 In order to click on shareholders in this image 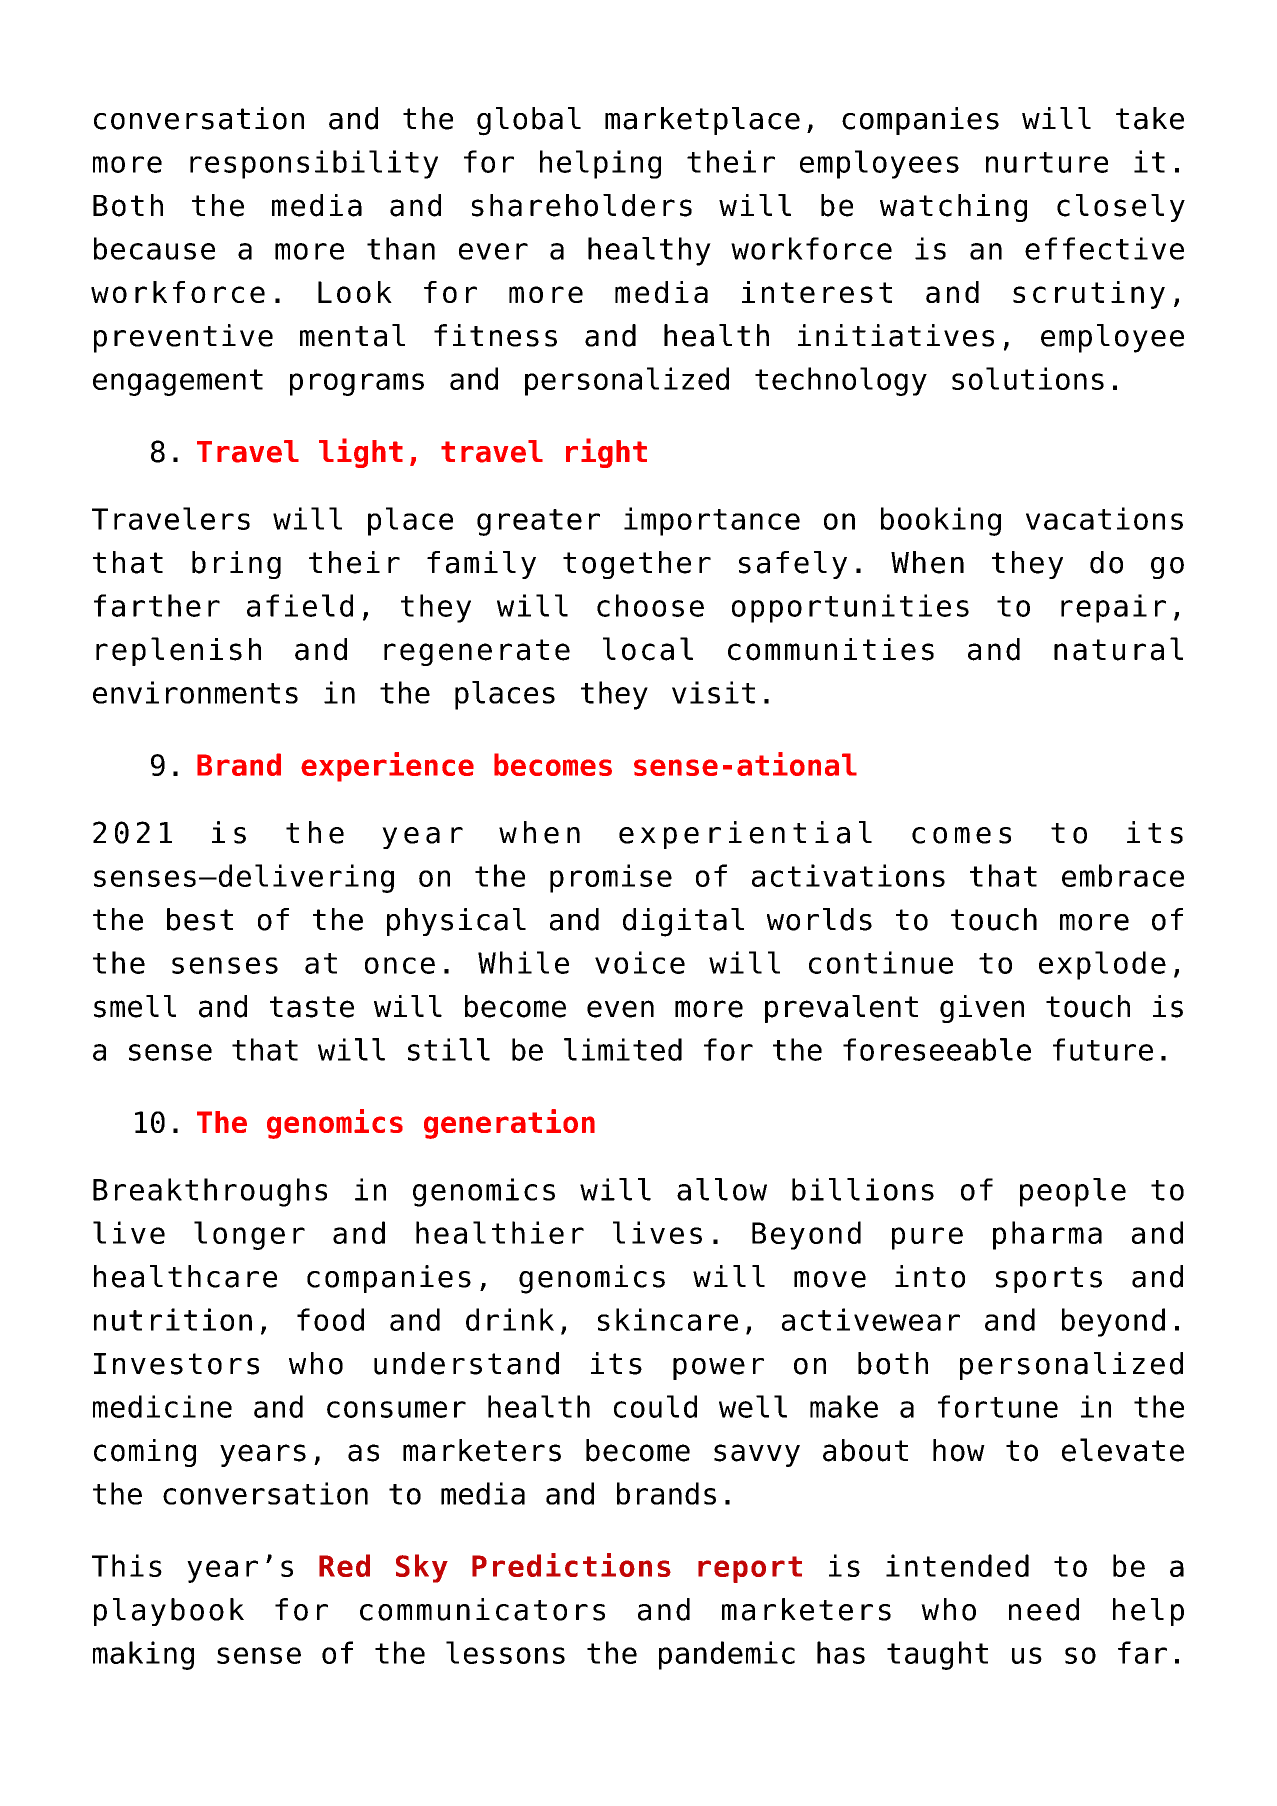, I will do `click(582, 205)`.
